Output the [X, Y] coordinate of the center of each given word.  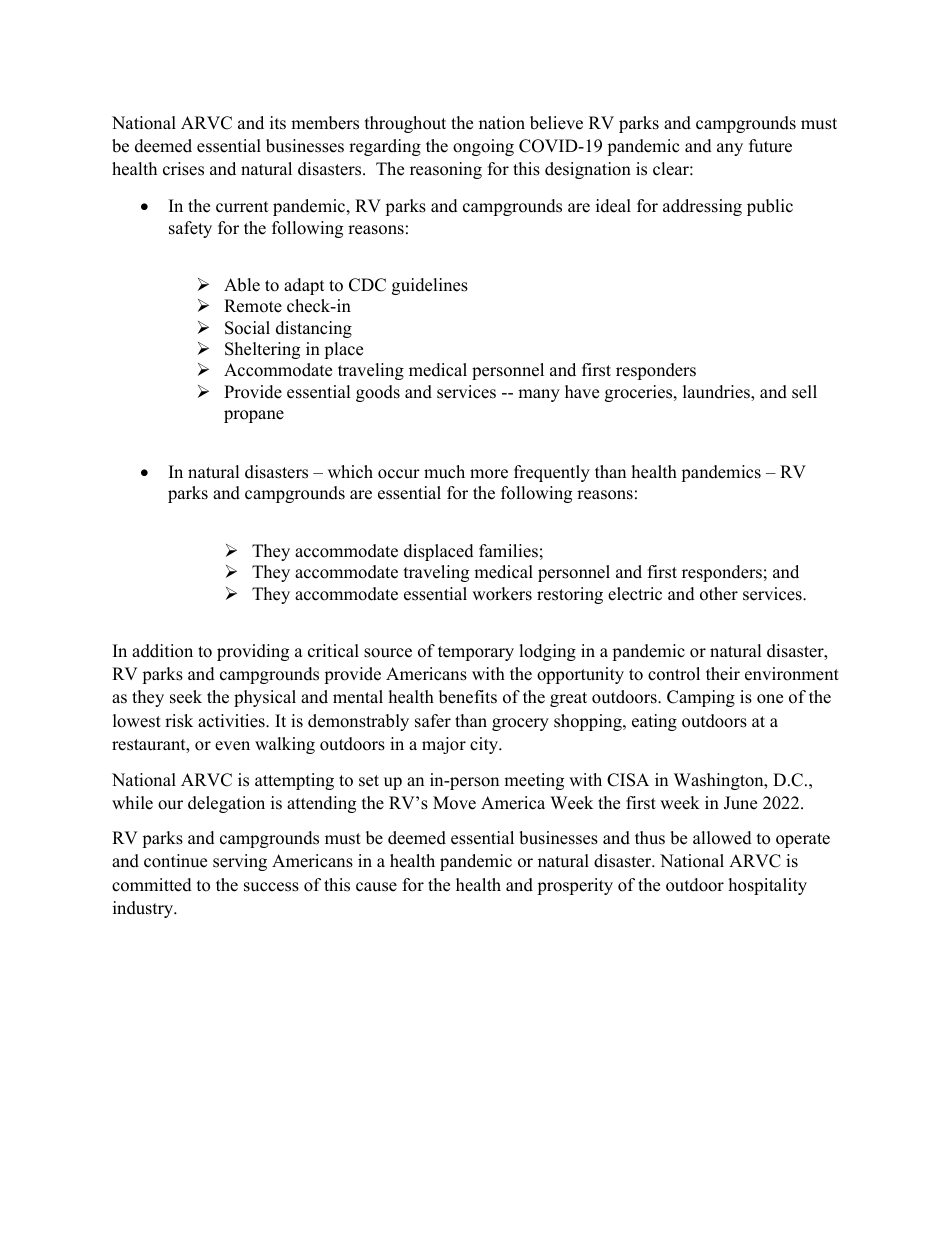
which [350, 472]
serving [240, 862]
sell [804, 392]
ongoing [483, 147]
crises [183, 169]
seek [186, 697]
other [719, 594]
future [770, 146]
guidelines [430, 286]
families [508, 551]
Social [247, 328]
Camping [701, 698]
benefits [468, 697]
